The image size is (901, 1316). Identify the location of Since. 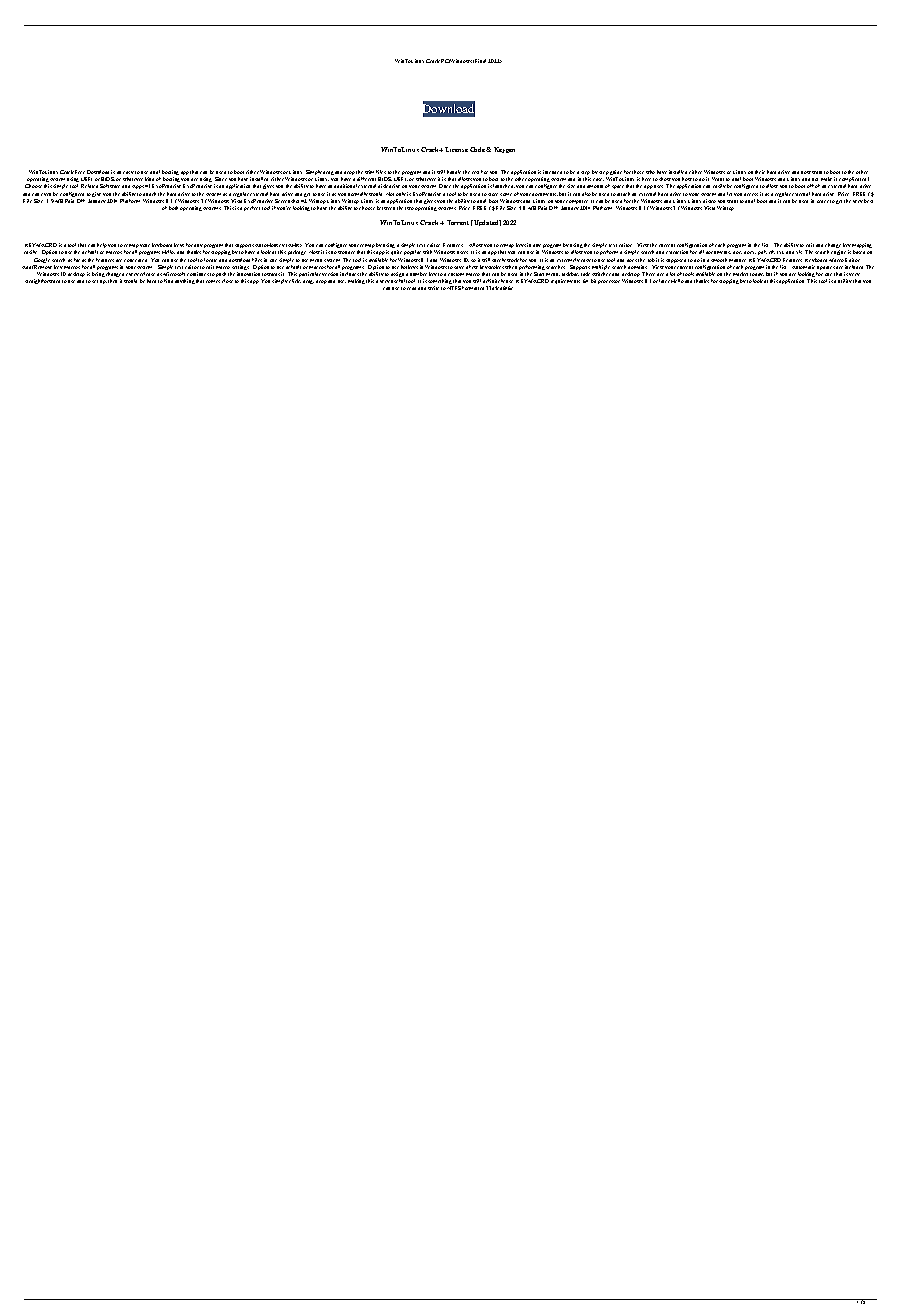
(221, 179).
